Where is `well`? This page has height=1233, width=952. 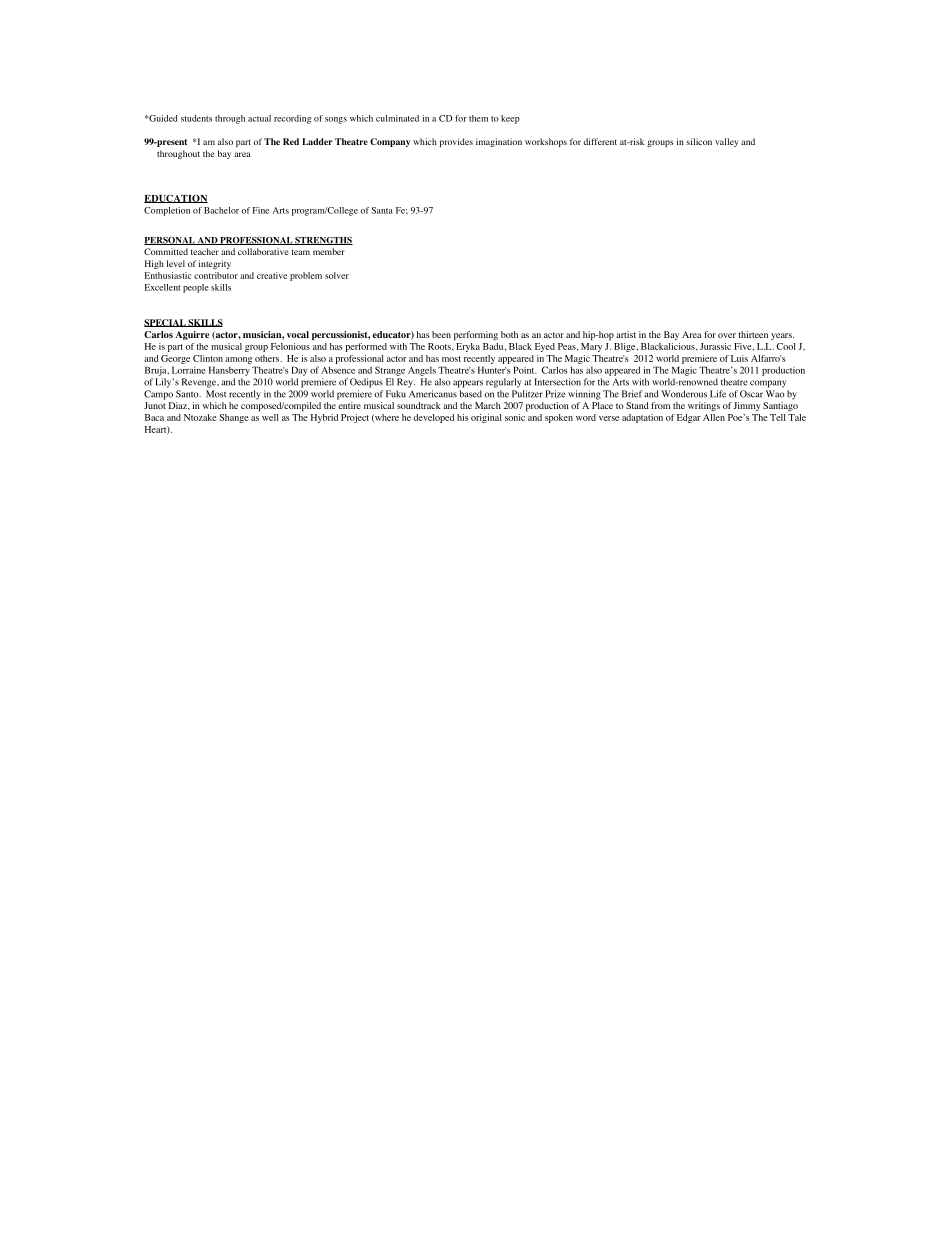 well is located at coordinates (270, 417).
